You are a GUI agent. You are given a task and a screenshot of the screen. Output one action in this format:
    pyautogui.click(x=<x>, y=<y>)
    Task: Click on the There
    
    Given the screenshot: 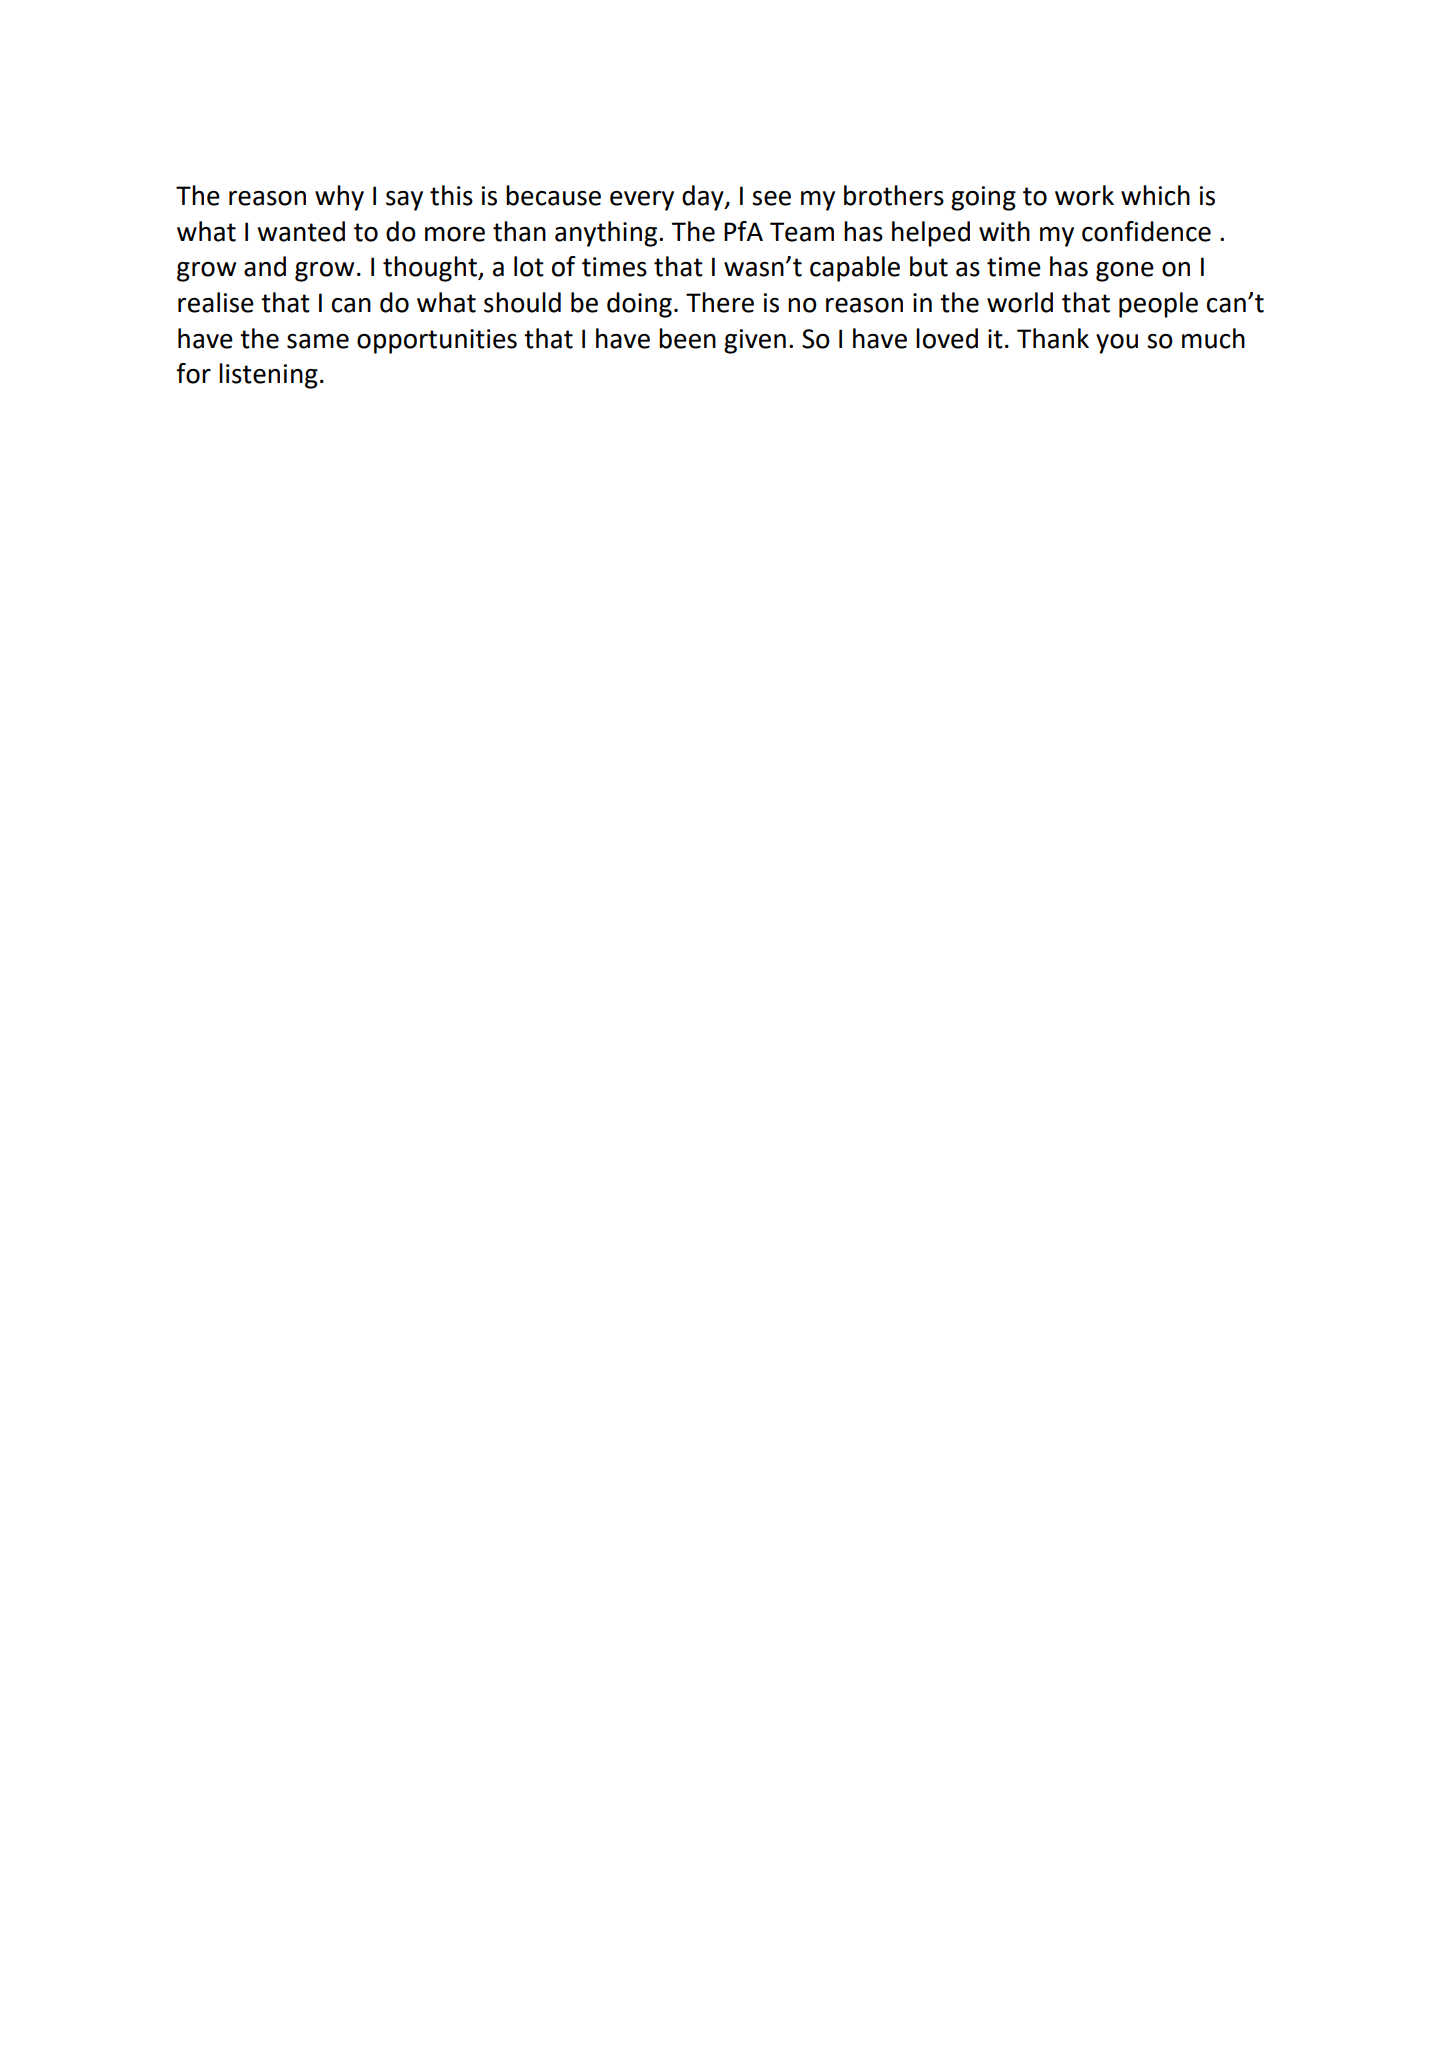 What is the action you would take?
    pyautogui.click(x=720, y=302)
